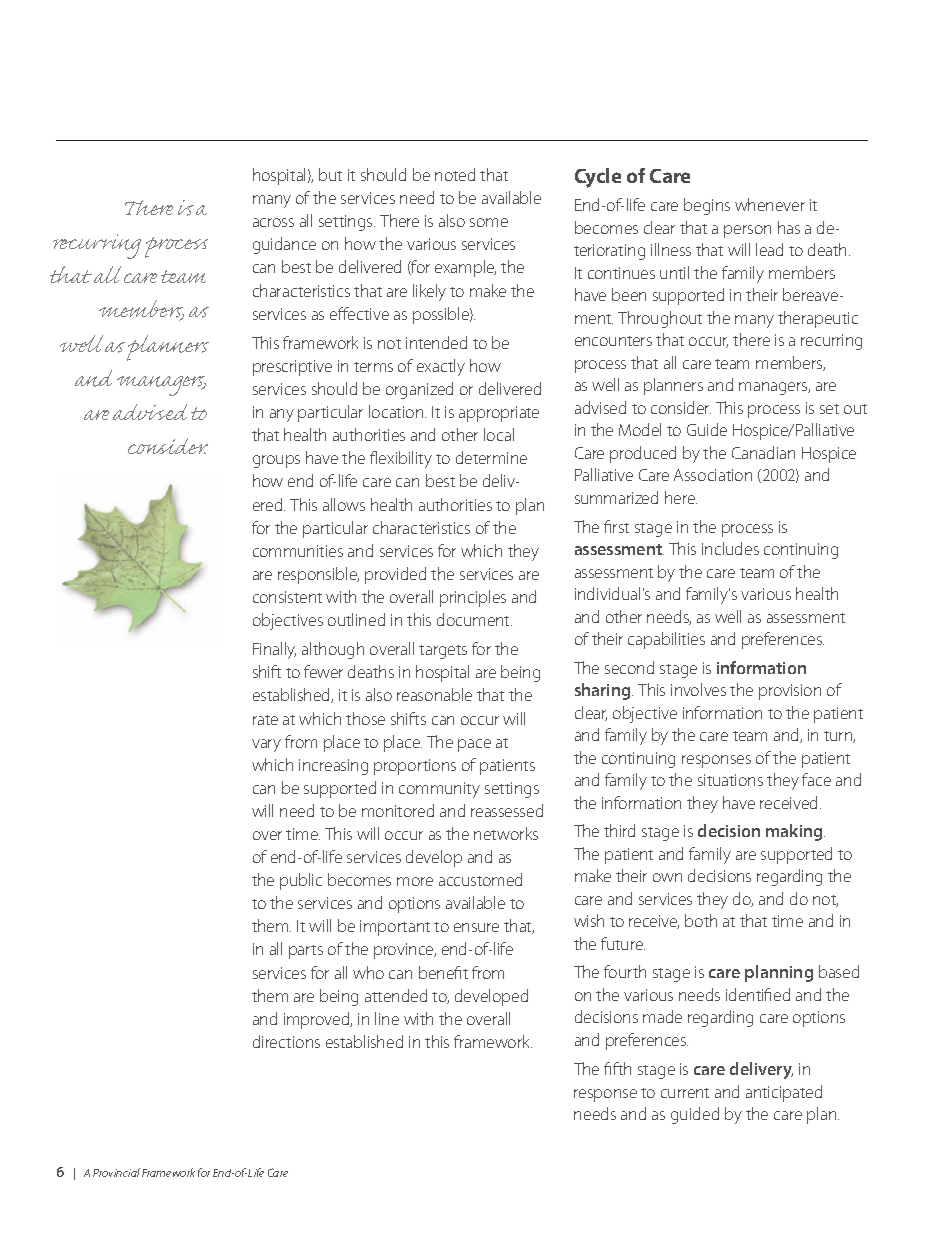 The height and width of the image is (1233, 952). Describe the element at coordinates (685, 1093) in the image. I see `current` at that location.
